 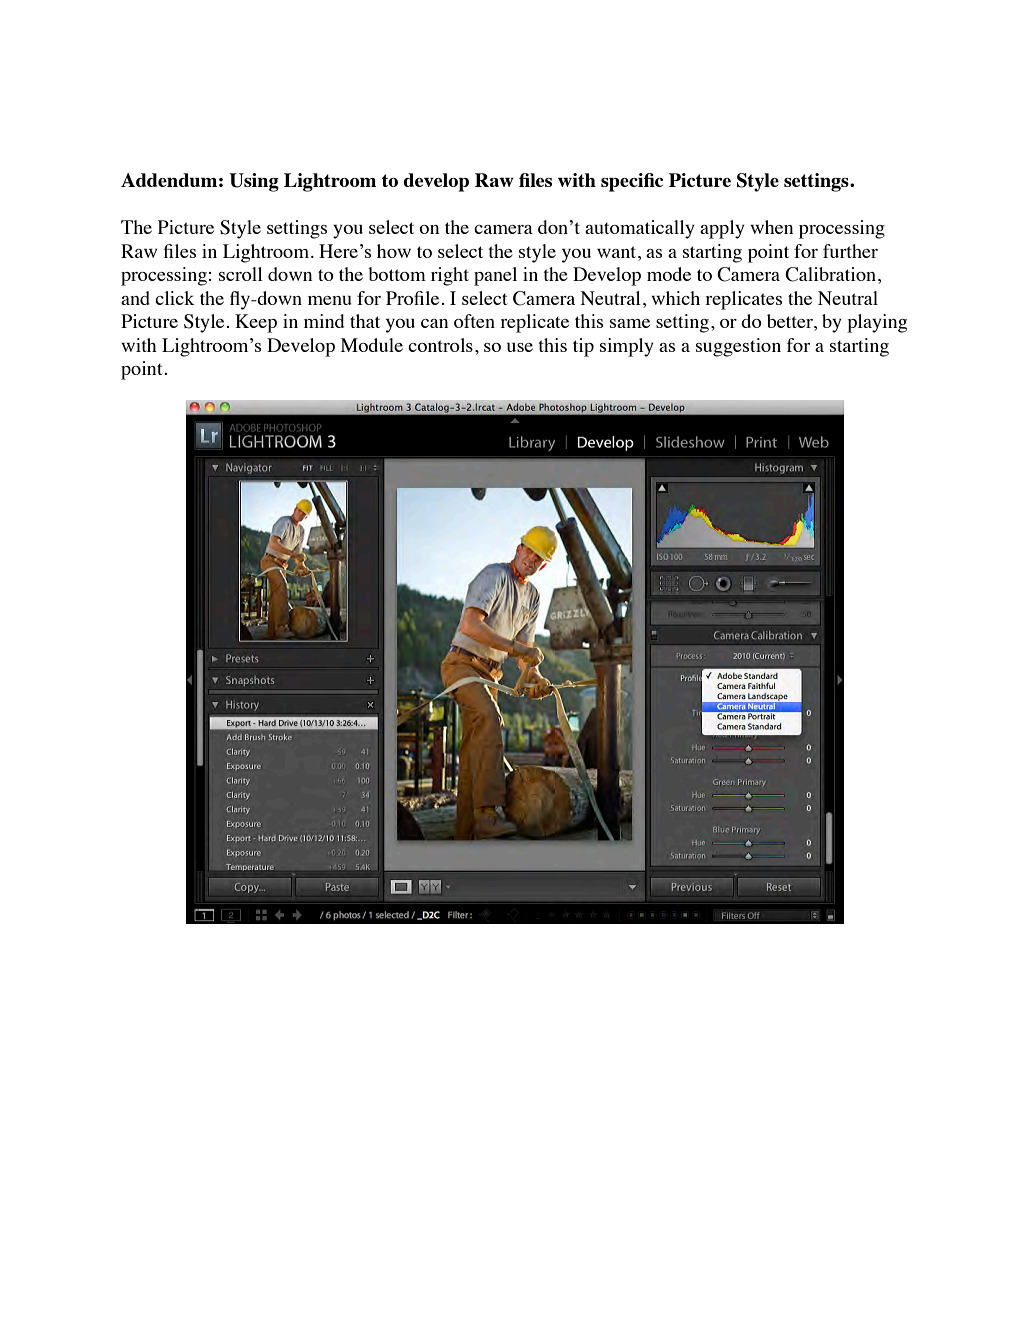 I want to click on specific, so click(x=632, y=182).
